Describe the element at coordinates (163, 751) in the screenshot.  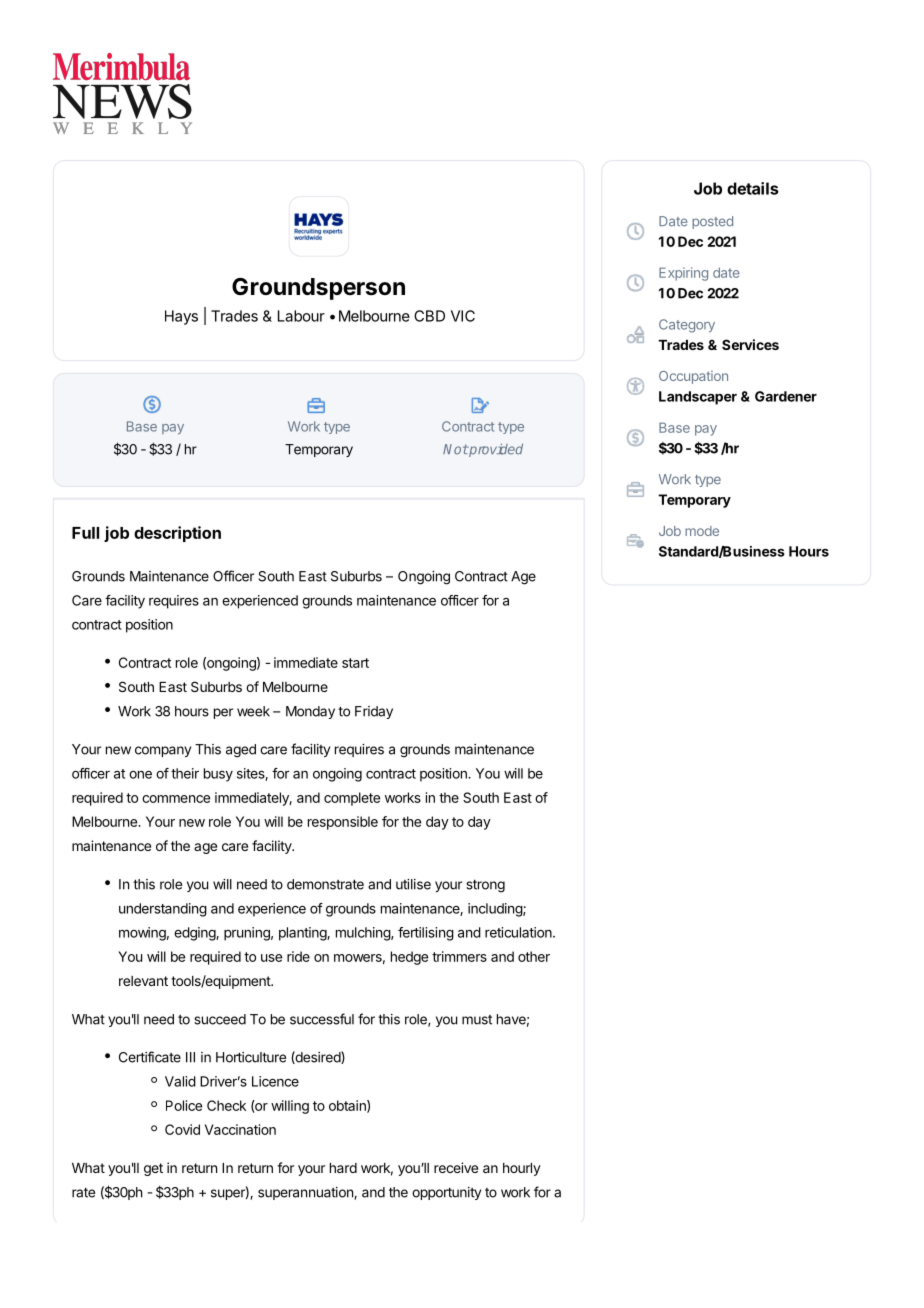
I see `company` at that location.
